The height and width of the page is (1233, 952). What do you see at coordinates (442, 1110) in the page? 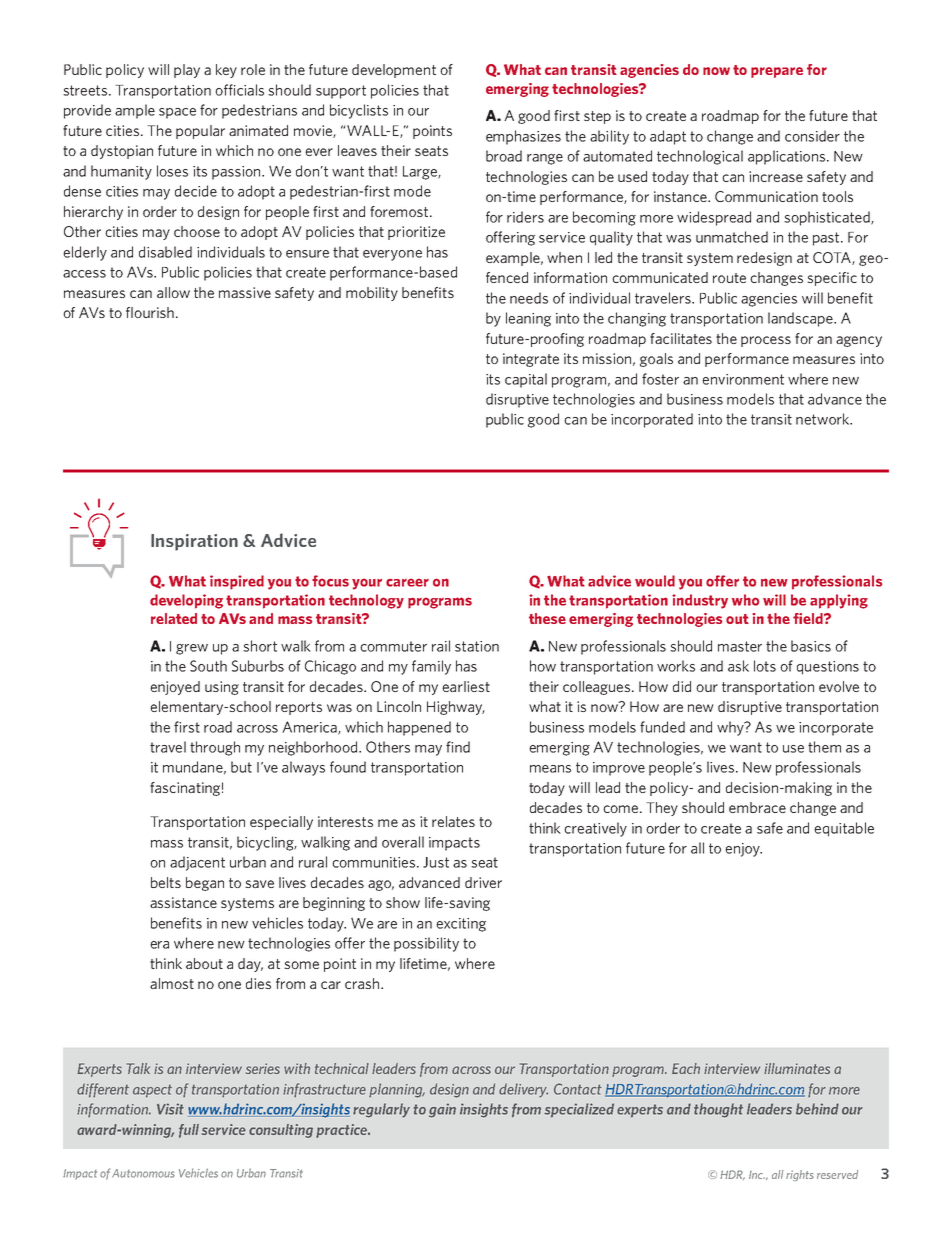
I see `gain` at bounding box center [442, 1110].
